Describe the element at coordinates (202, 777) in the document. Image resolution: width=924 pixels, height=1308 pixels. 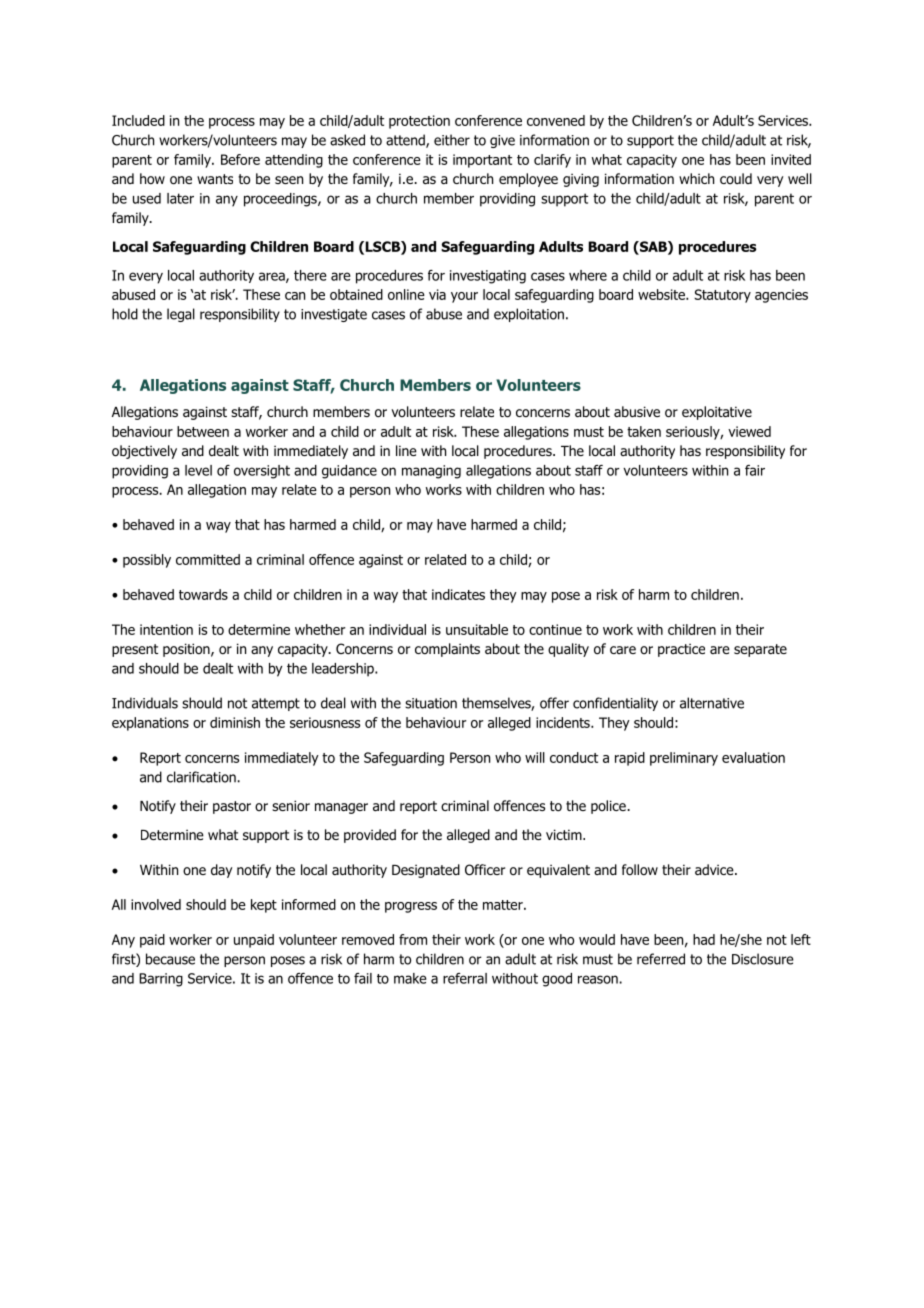
I see `clarification` at that location.
